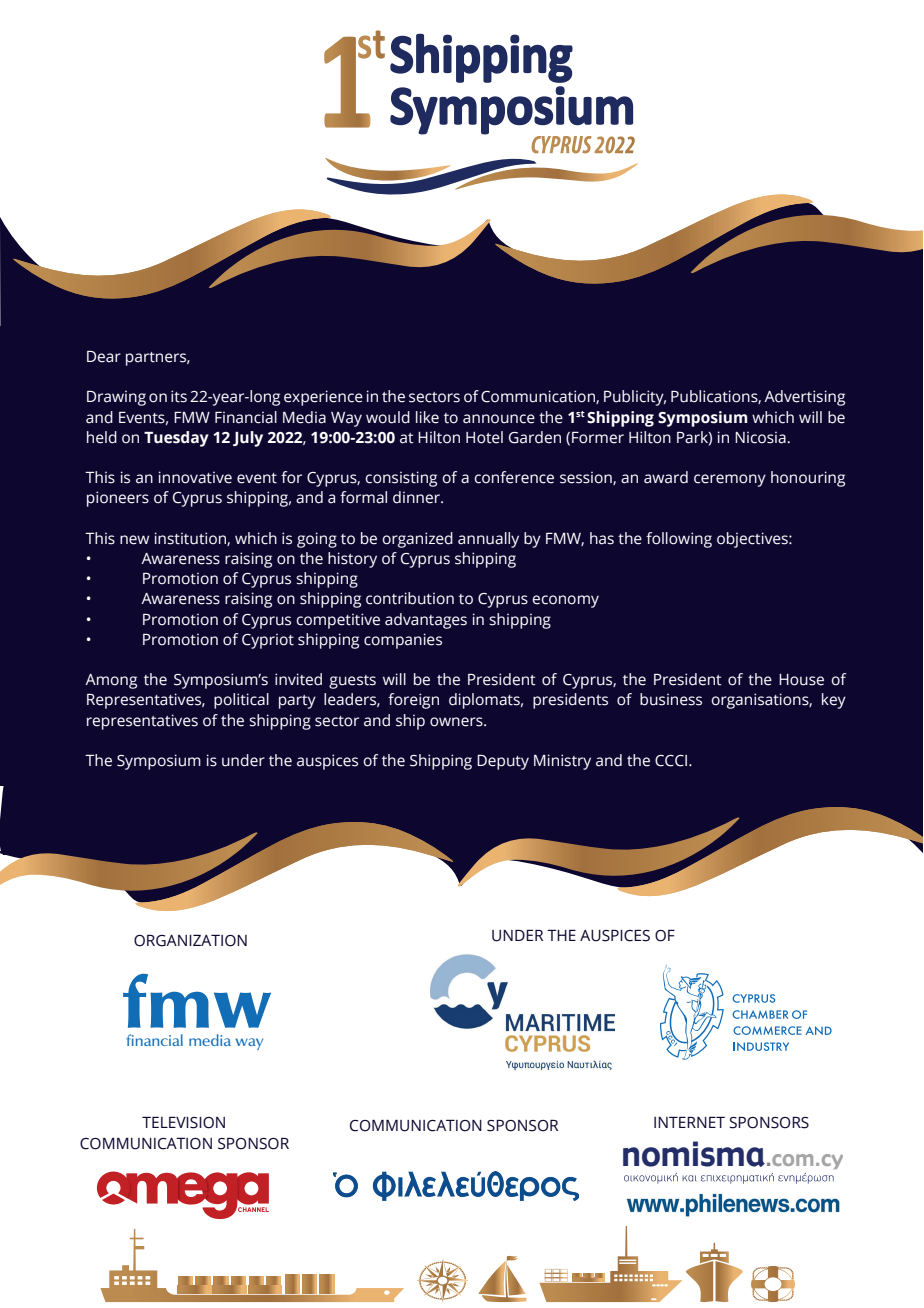 Image resolution: width=924 pixels, height=1308 pixels. What do you see at coordinates (499, 419) in the page?
I see `announce` at bounding box center [499, 419].
